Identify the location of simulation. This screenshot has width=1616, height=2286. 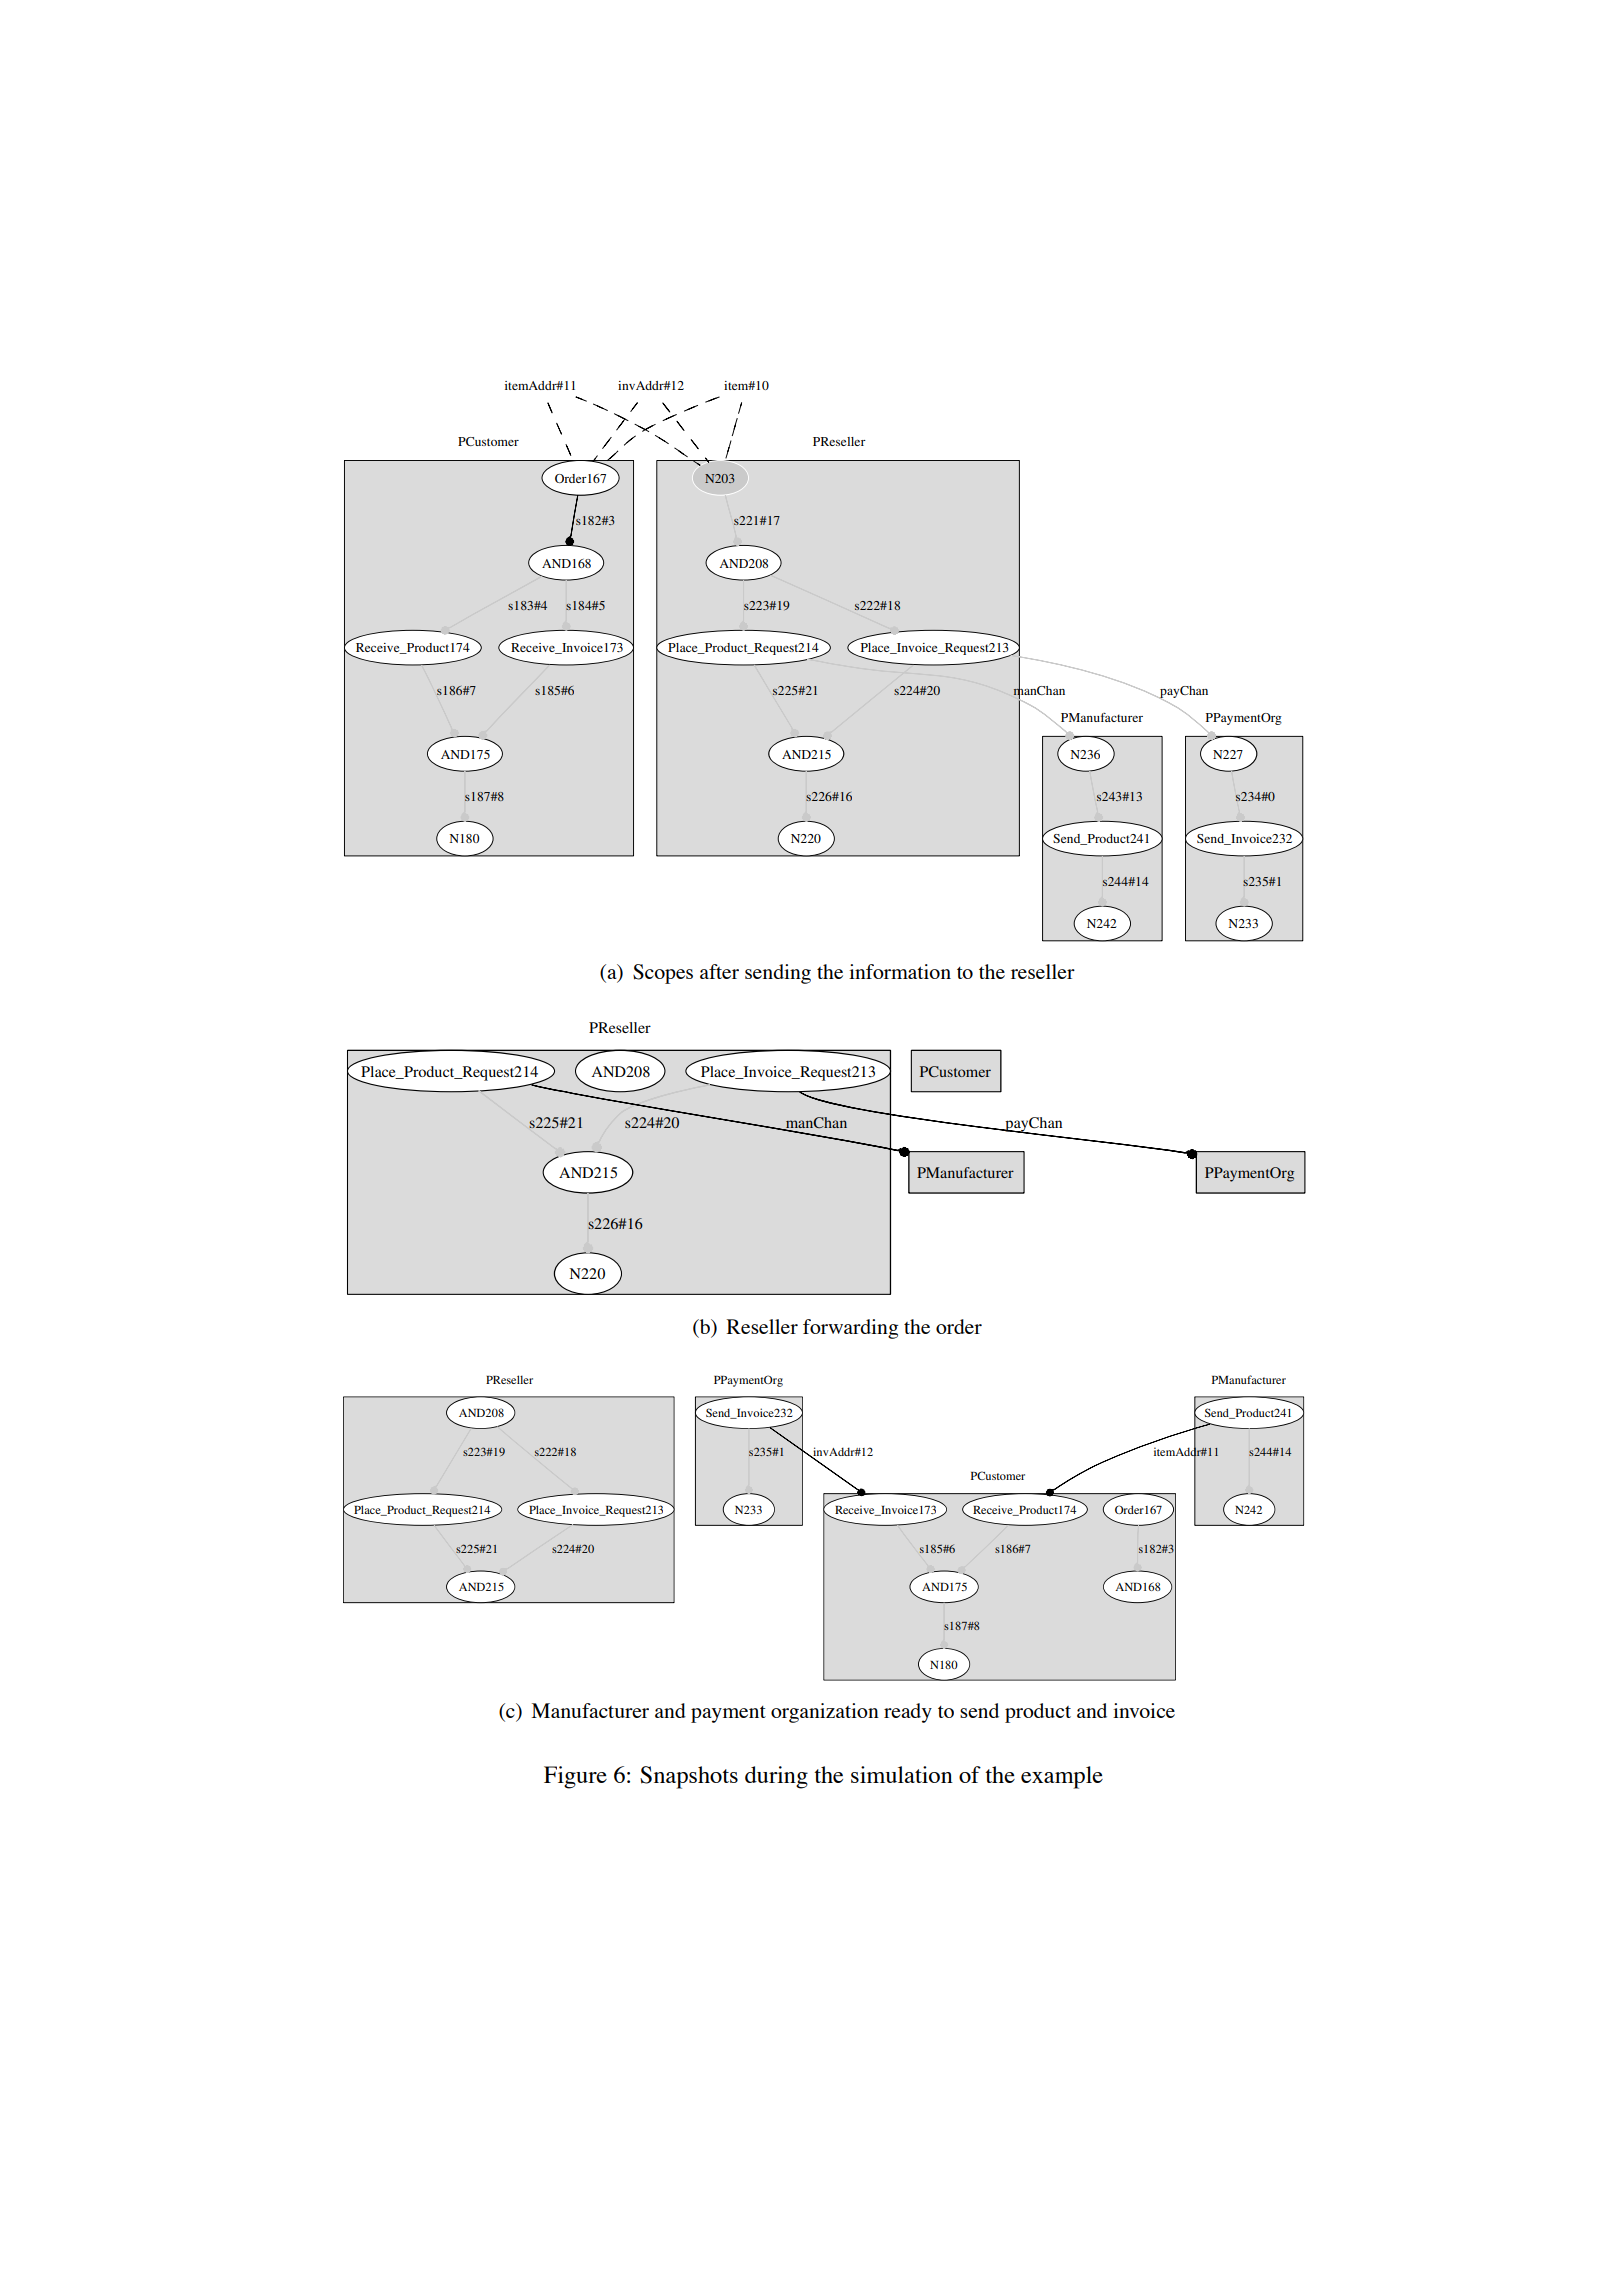
(902, 1774).
